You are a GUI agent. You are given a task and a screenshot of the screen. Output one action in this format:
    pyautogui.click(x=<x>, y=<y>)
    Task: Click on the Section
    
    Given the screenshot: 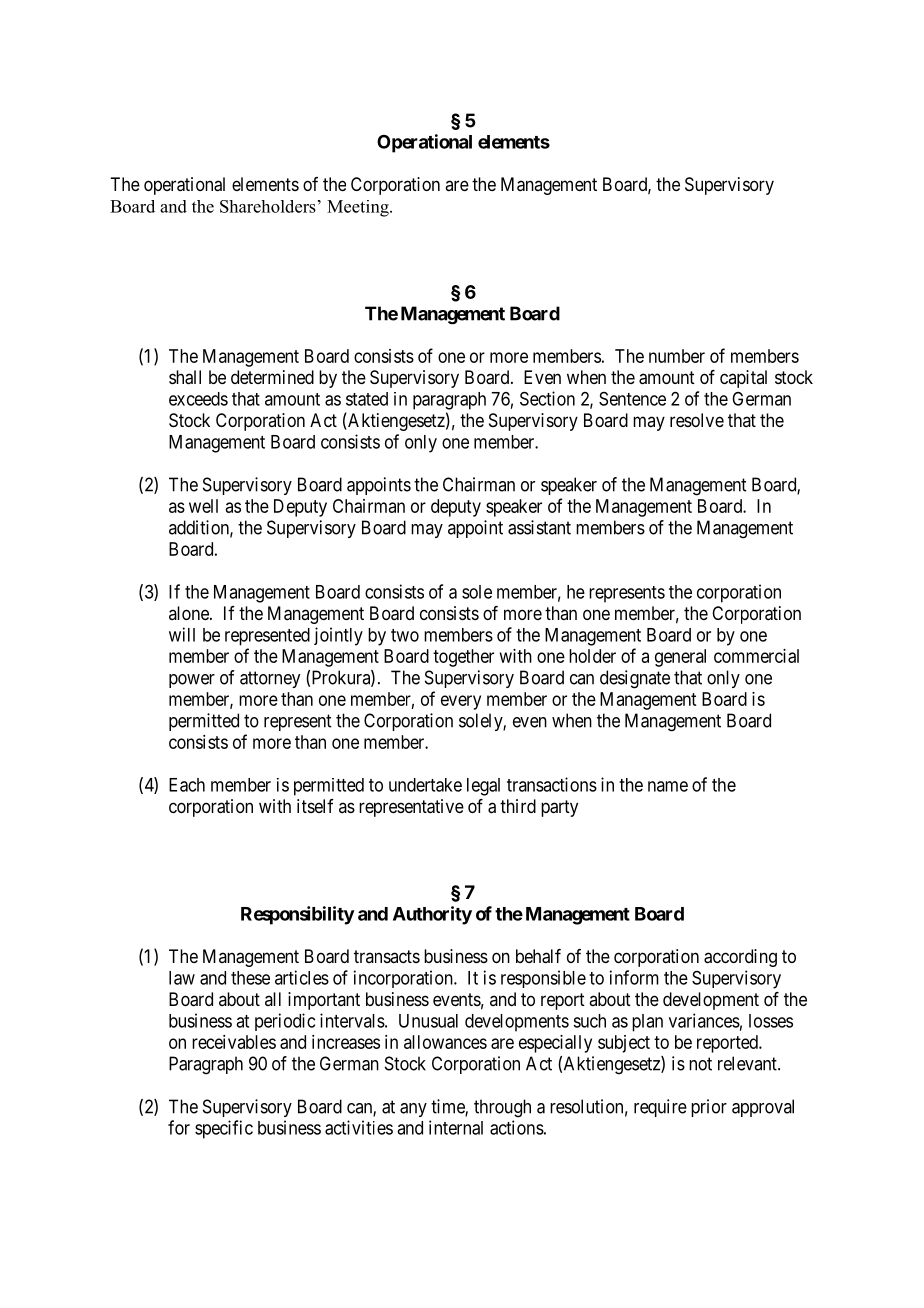 What is the action you would take?
    pyautogui.click(x=547, y=398)
